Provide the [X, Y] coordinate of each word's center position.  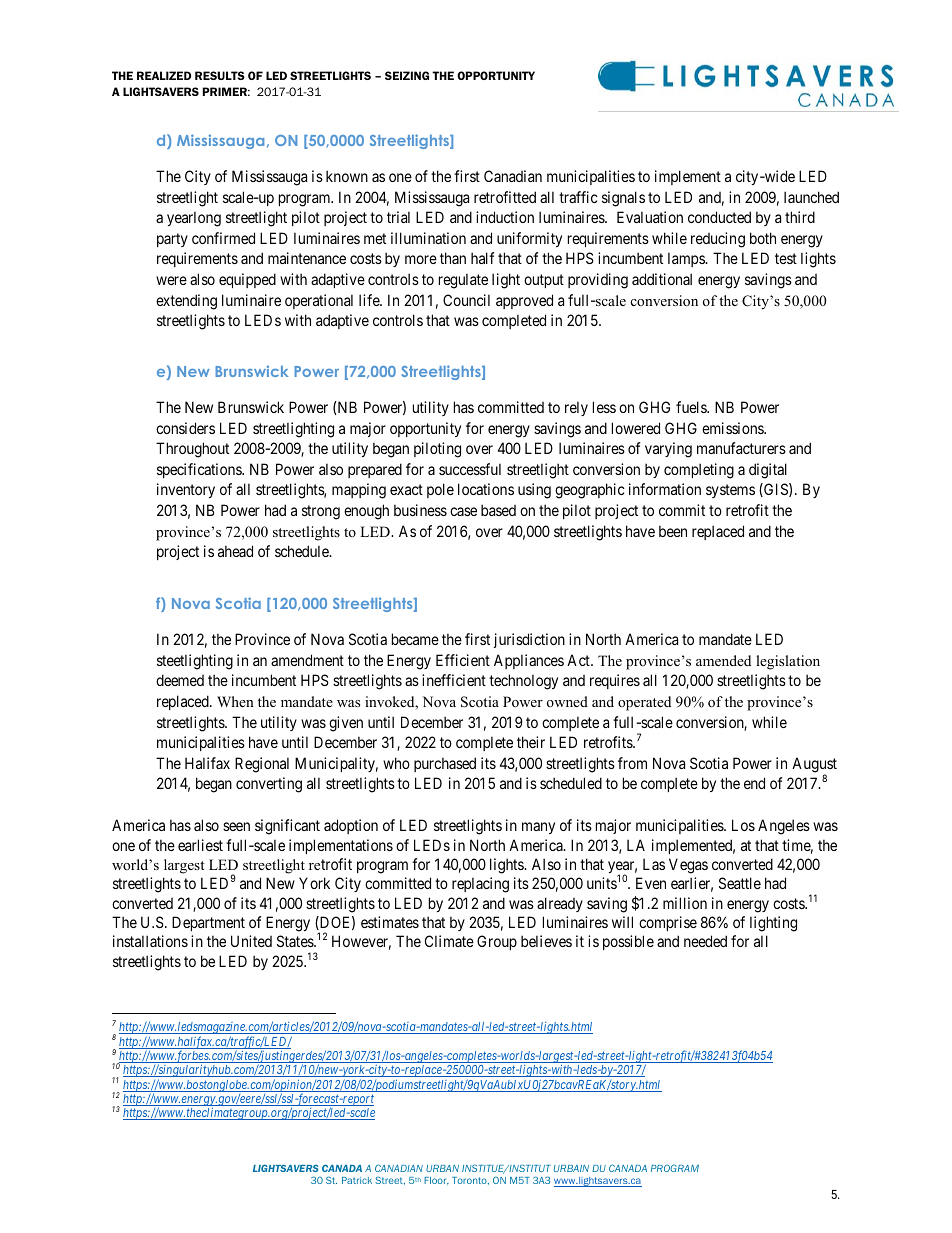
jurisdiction [529, 640]
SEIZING [407, 75]
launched [811, 197]
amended [723, 660]
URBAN [442, 1168]
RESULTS [220, 75]
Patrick [357, 1180]
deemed [180, 680]
